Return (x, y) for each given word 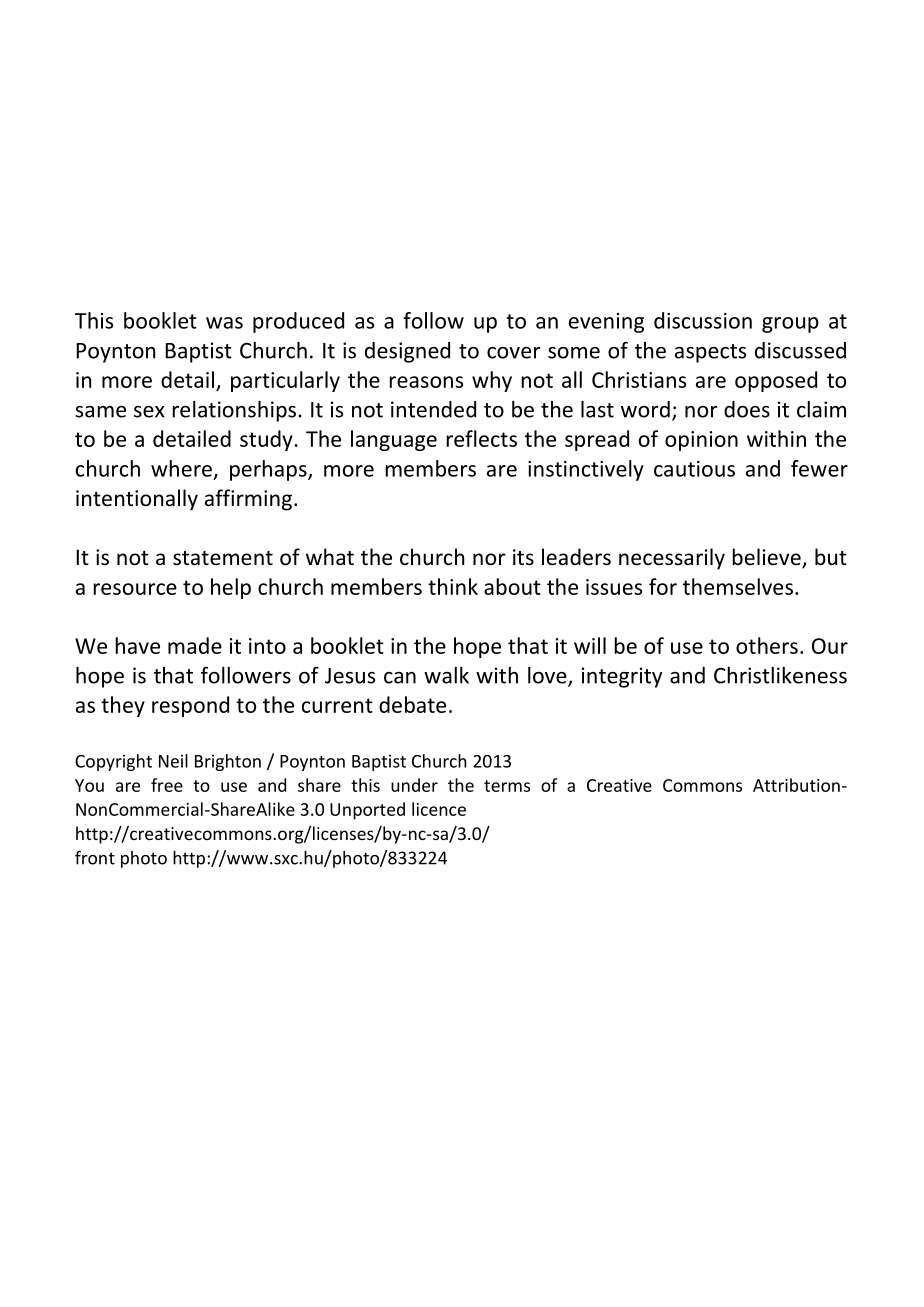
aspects (710, 353)
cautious (694, 469)
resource (135, 589)
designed (407, 352)
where (181, 468)
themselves (738, 586)
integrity (622, 677)
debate (412, 704)
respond (190, 706)
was (224, 323)
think (453, 586)
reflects (481, 438)
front (95, 857)
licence (439, 809)
